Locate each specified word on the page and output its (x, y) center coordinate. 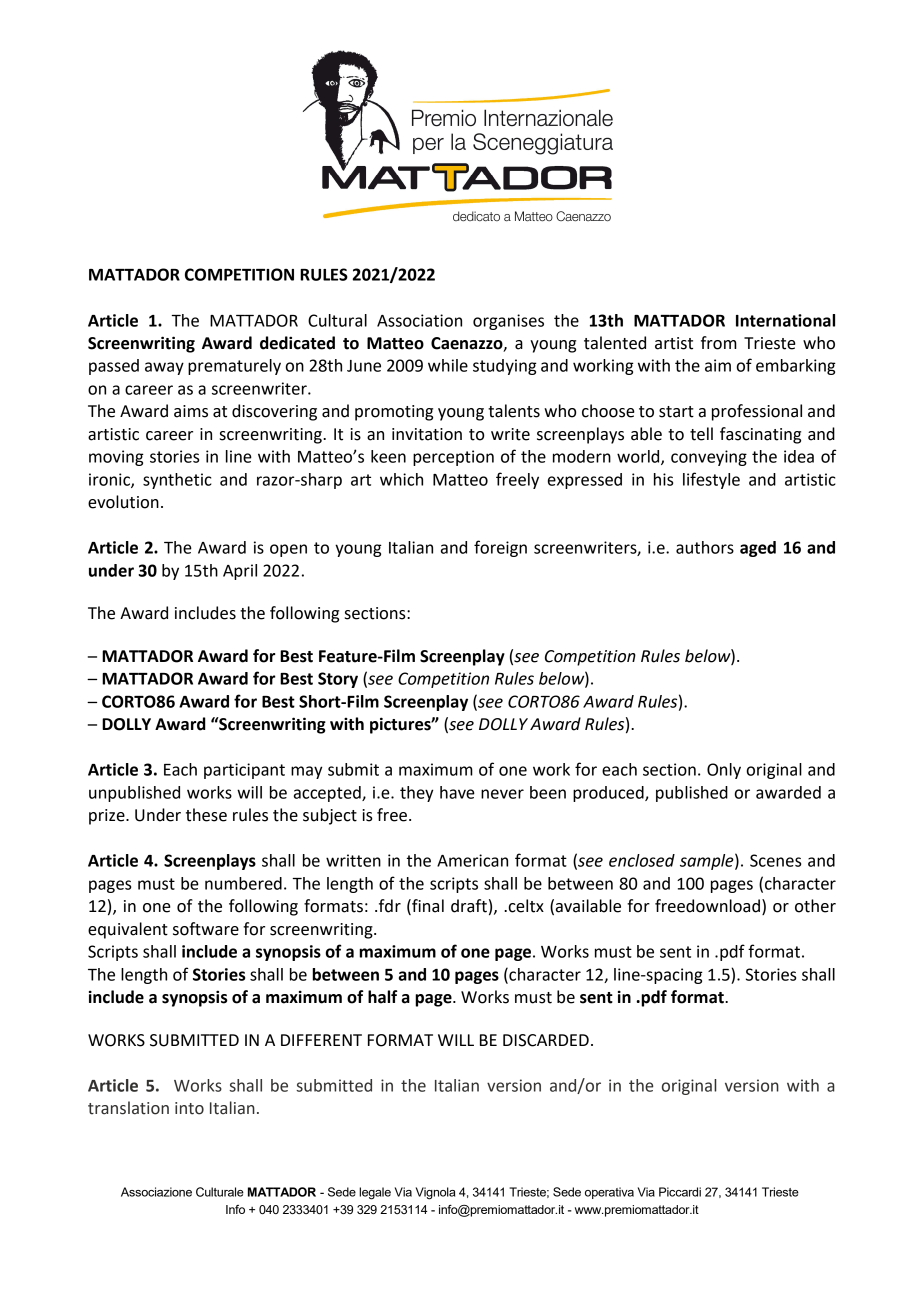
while (448, 365)
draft (469, 906)
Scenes (775, 860)
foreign (500, 548)
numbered (243, 883)
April (240, 572)
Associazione (156, 1192)
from (719, 343)
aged (758, 549)
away (164, 368)
